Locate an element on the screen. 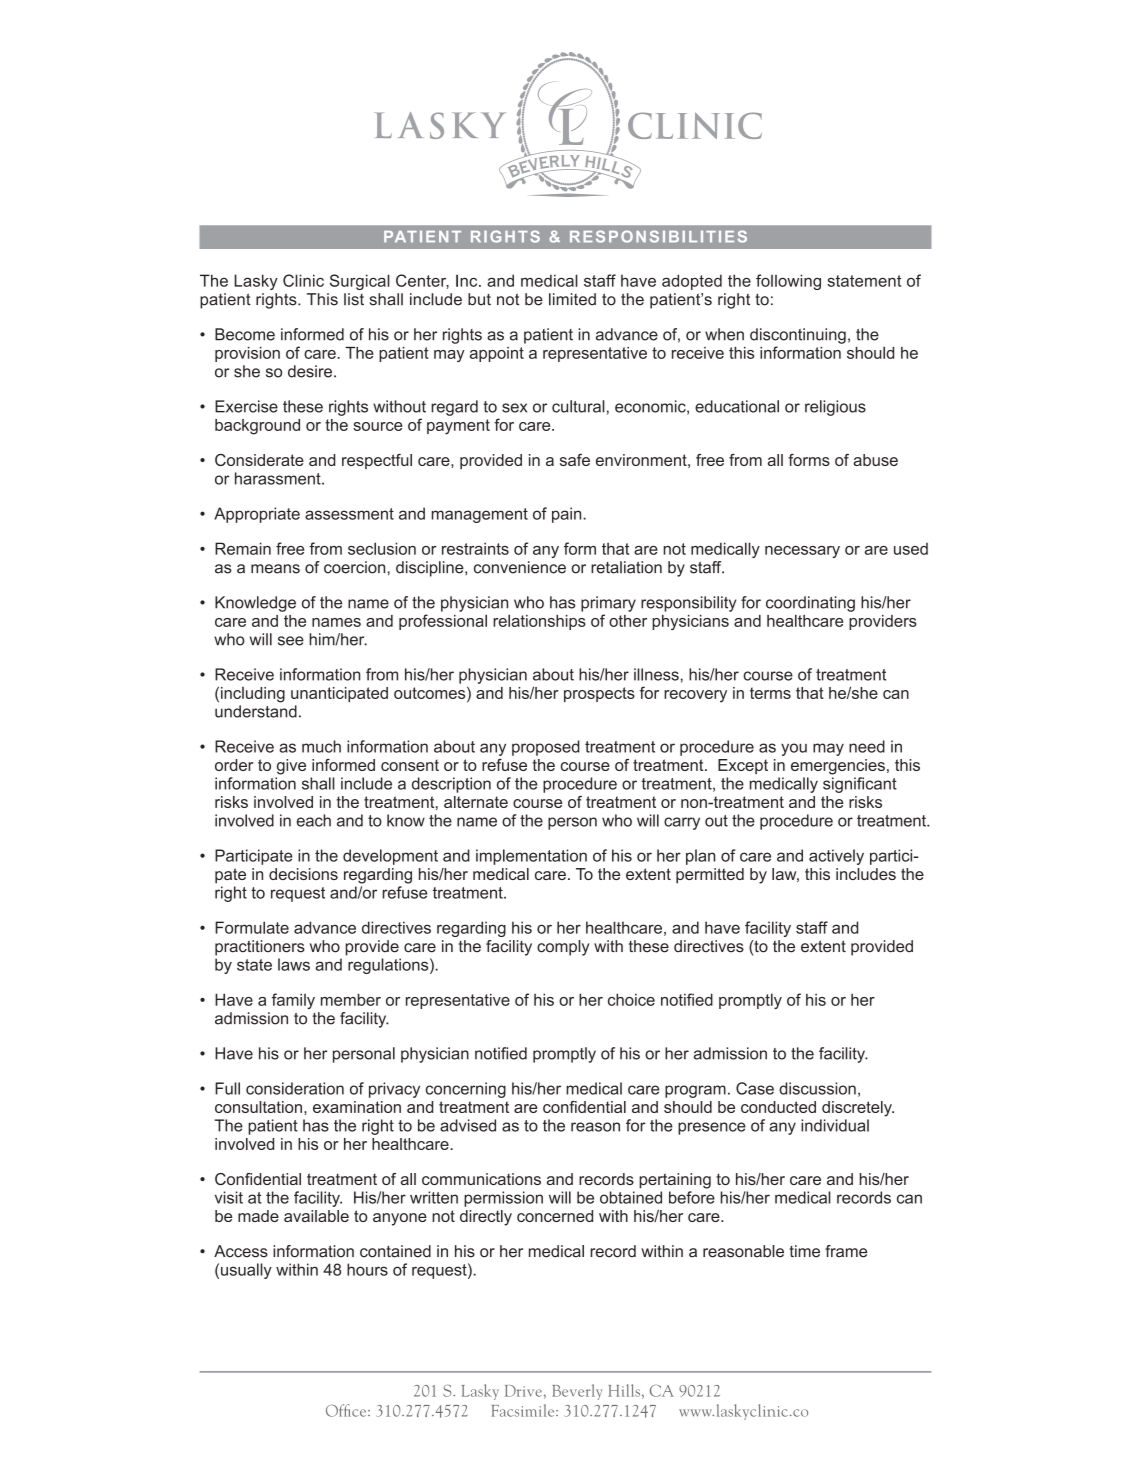 The width and height of the screenshot is (1131, 1464). limited is located at coordinates (572, 299).
